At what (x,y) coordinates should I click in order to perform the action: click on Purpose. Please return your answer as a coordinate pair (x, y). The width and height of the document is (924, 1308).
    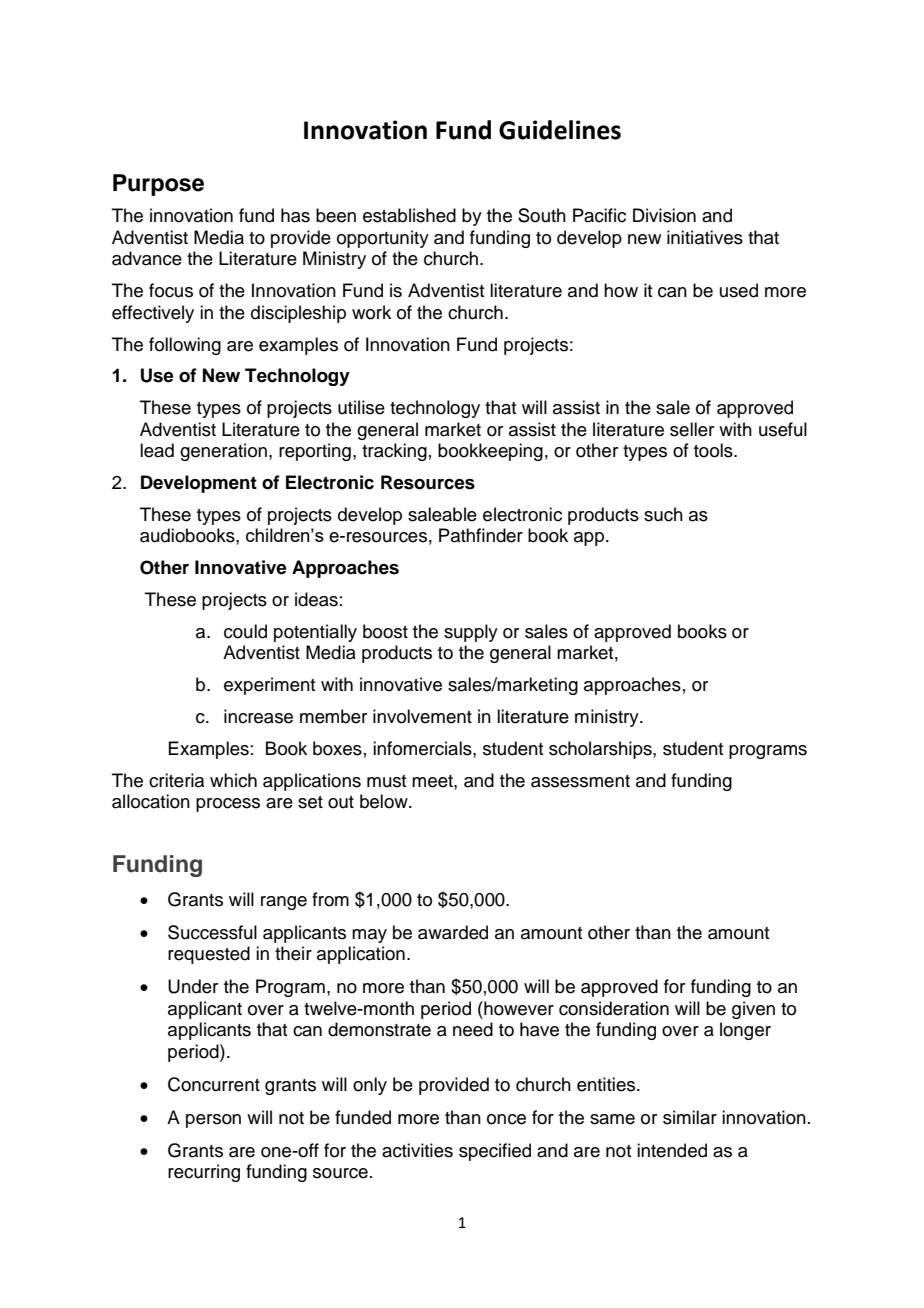
    Looking at the image, I should click on (158, 185).
